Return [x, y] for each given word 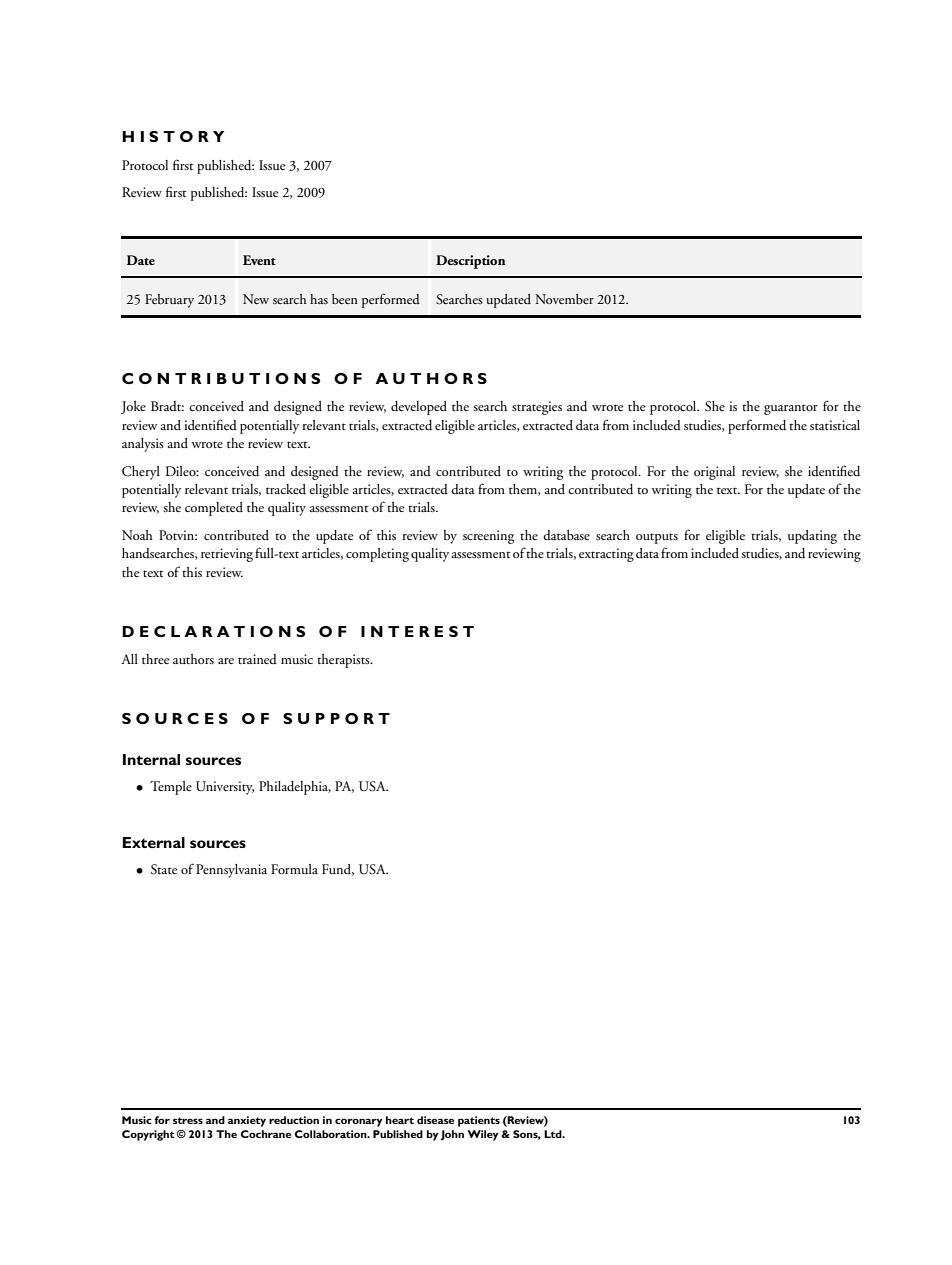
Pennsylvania [231, 871]
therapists [344, 661]
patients [479, 1121]
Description [471, 262]
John [452, 1135]
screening [488, 537]
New [256, 299]
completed [214, 509]
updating [812, 537]
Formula [294, 869]
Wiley [483, 1135]
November [564, 299]
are [226, 661]
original [714, 473]
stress [188, 1120]
